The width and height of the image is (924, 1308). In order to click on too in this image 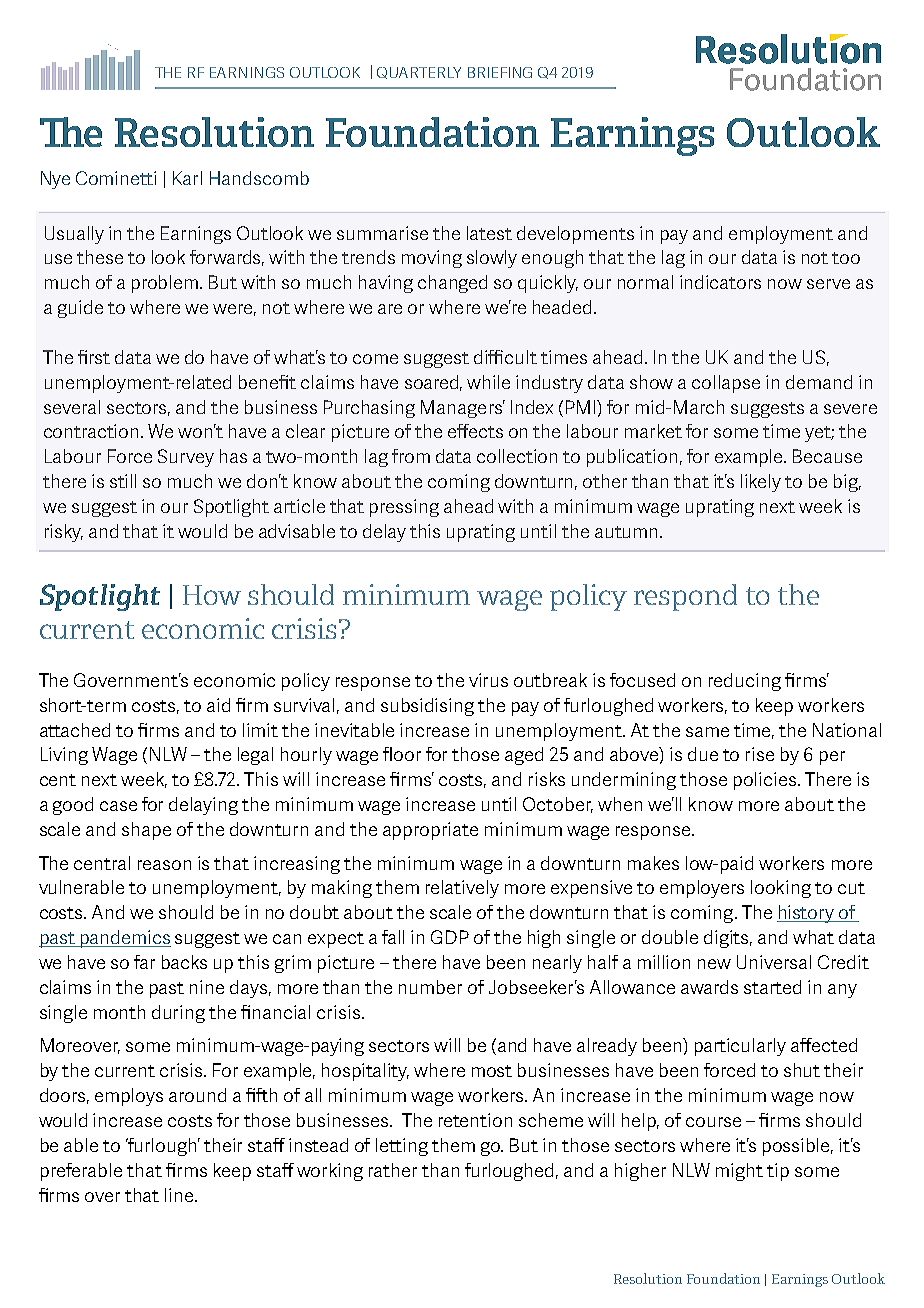, I will do `click(846, 258)`.
